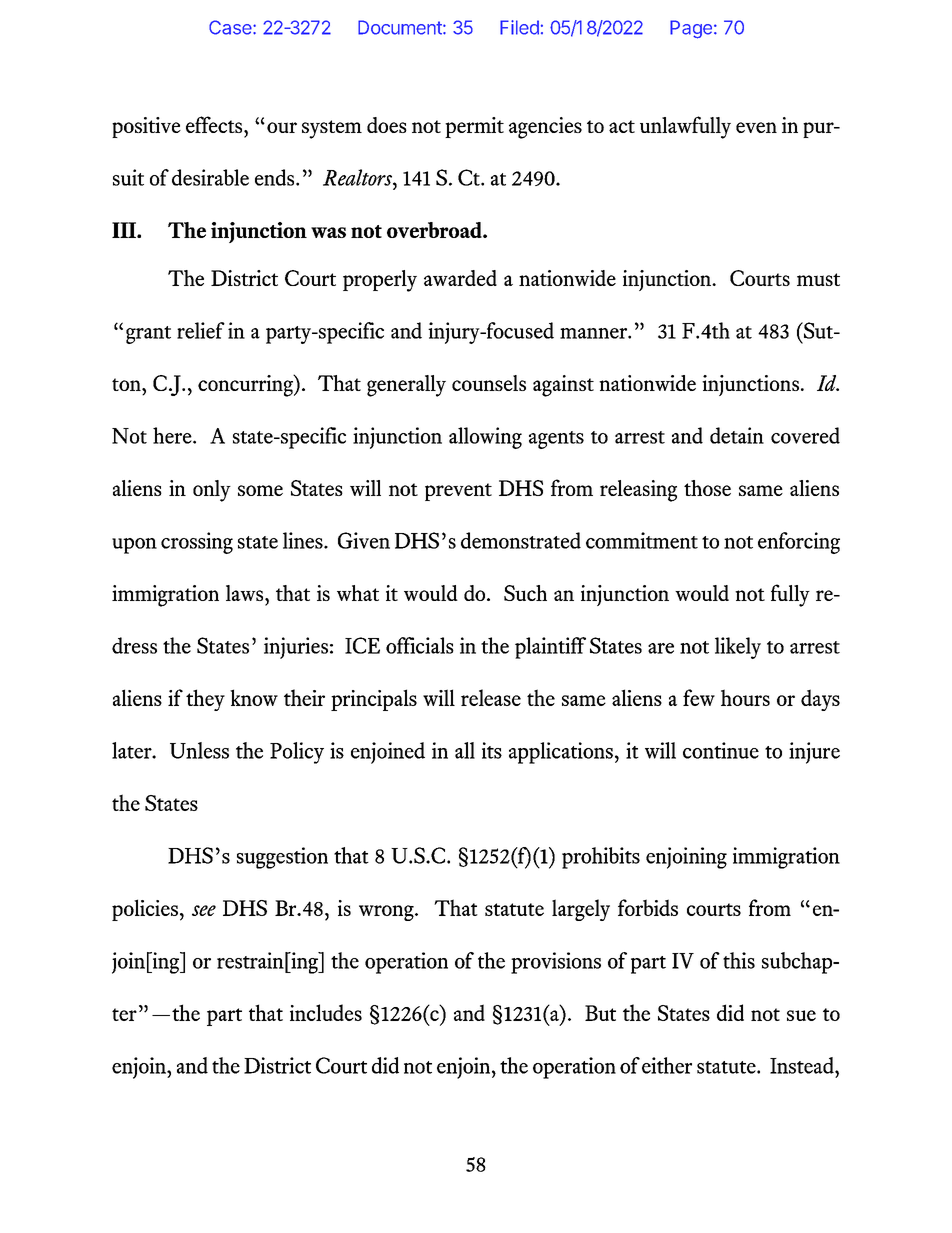 The image size is (952, 1233). I want to click on Page, so click(691, 29).
